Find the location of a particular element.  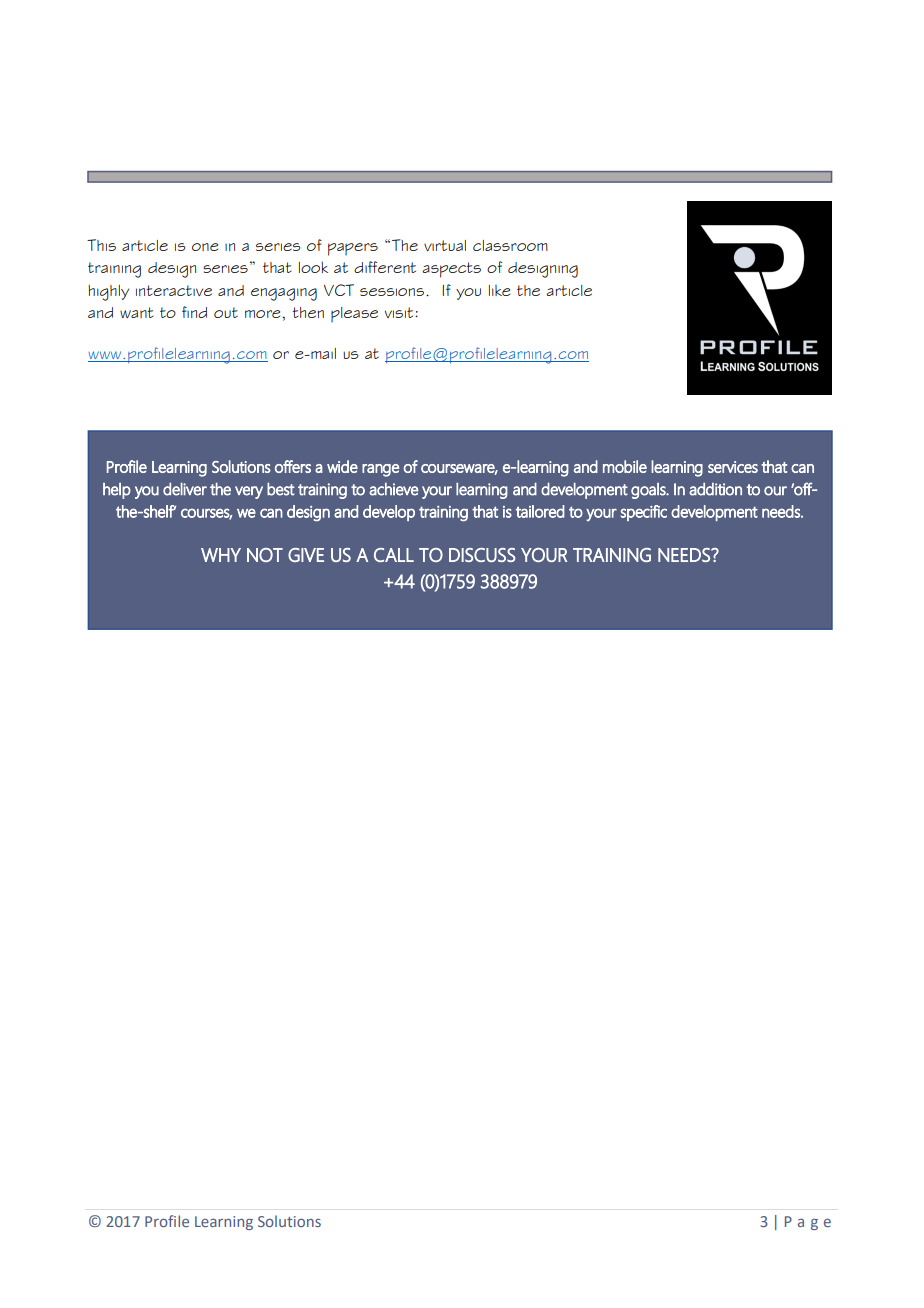

range is located at coordinates (380, 470).
